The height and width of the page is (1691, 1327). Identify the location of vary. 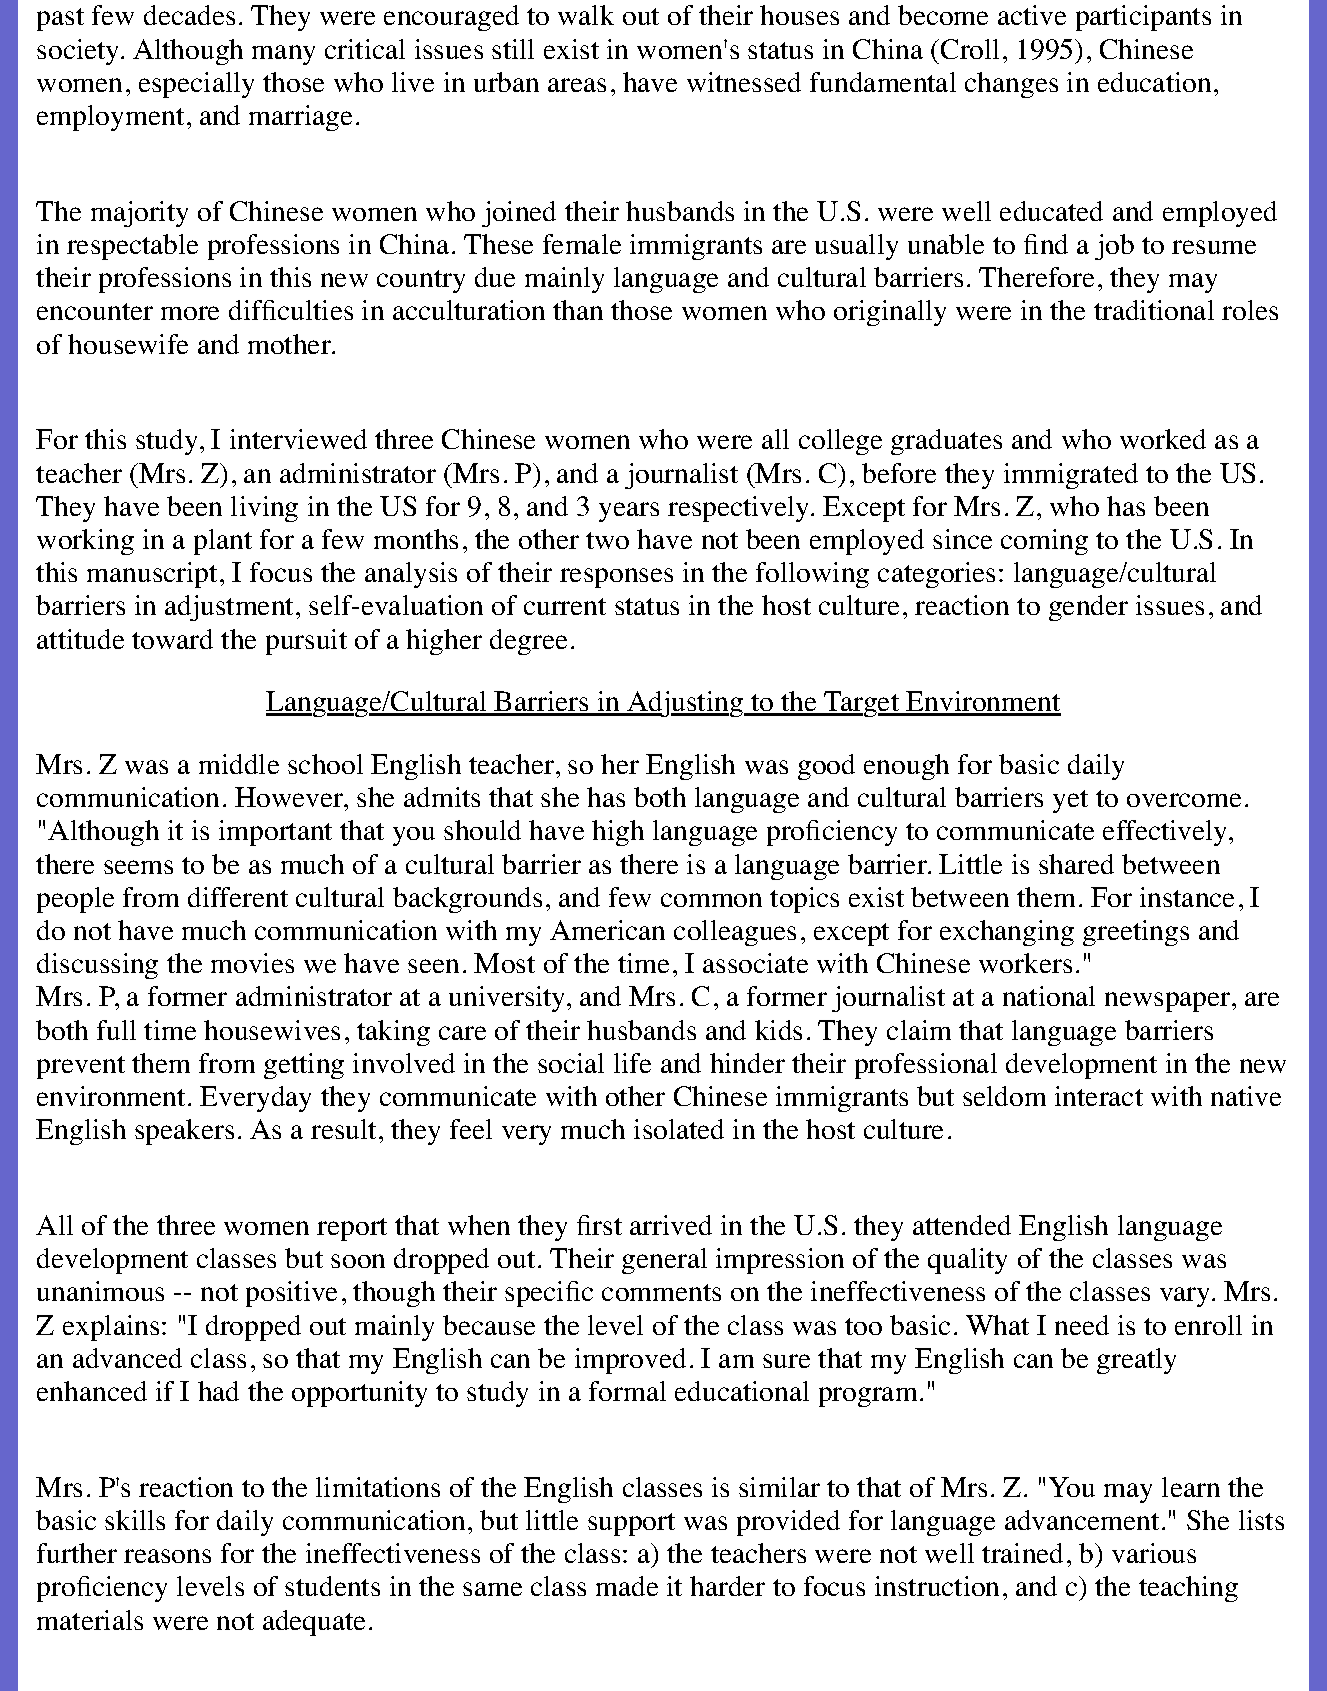
(1186, 1297).
